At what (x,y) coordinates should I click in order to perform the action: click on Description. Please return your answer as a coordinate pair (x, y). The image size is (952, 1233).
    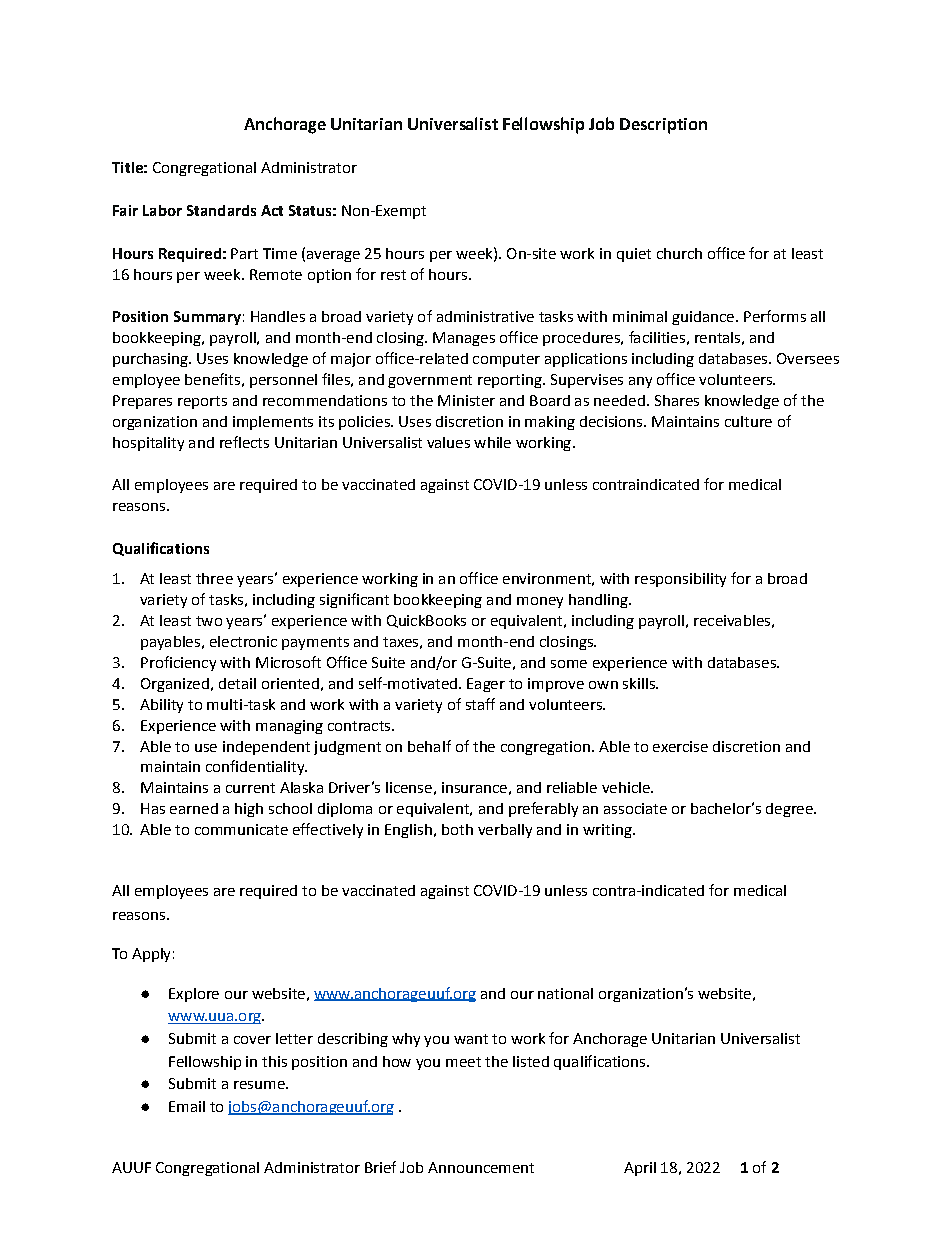
    Looking at the image, I should click on (663, 126).
